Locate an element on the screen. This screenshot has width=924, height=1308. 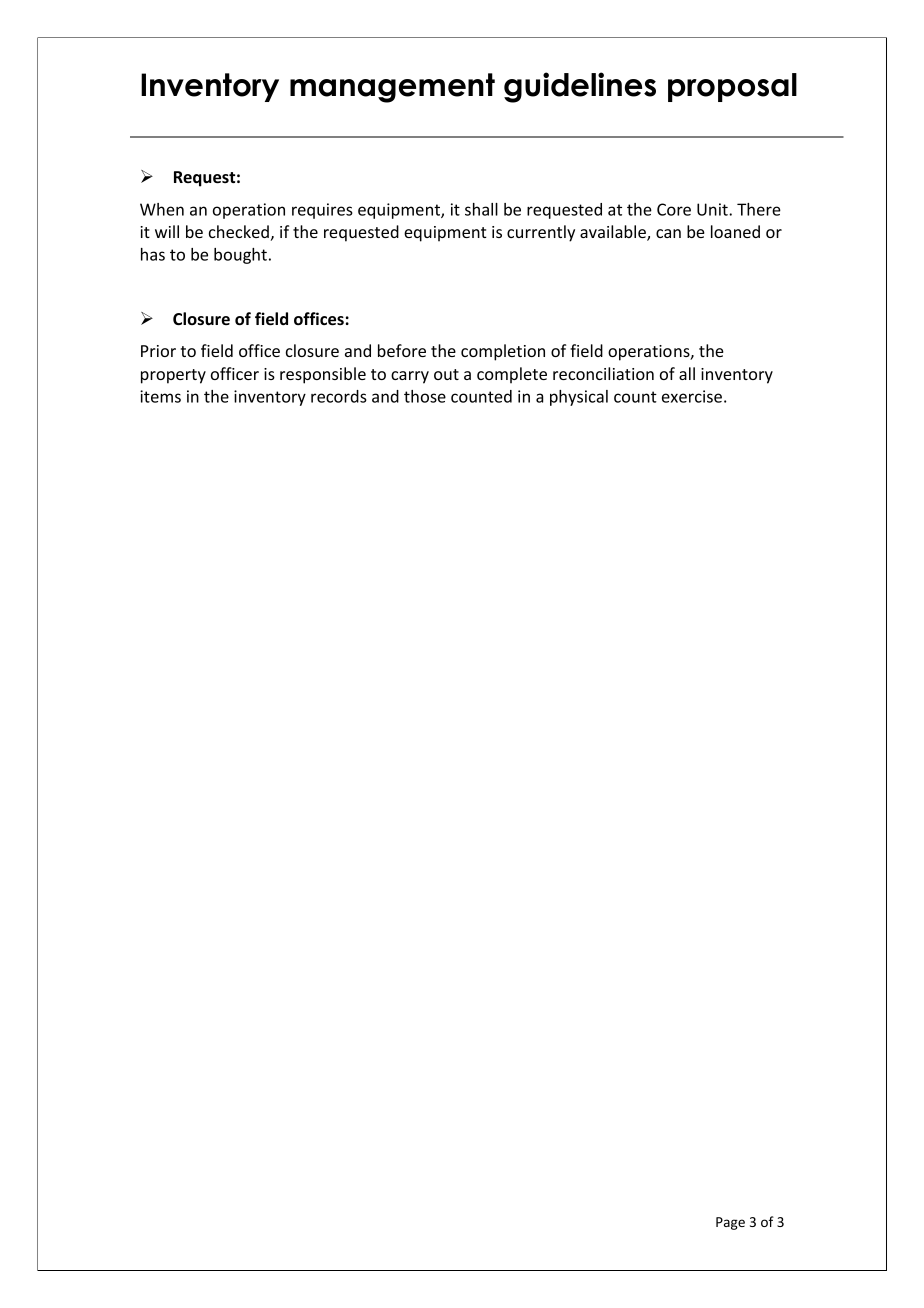
items is located at coordinates (160, 396).
